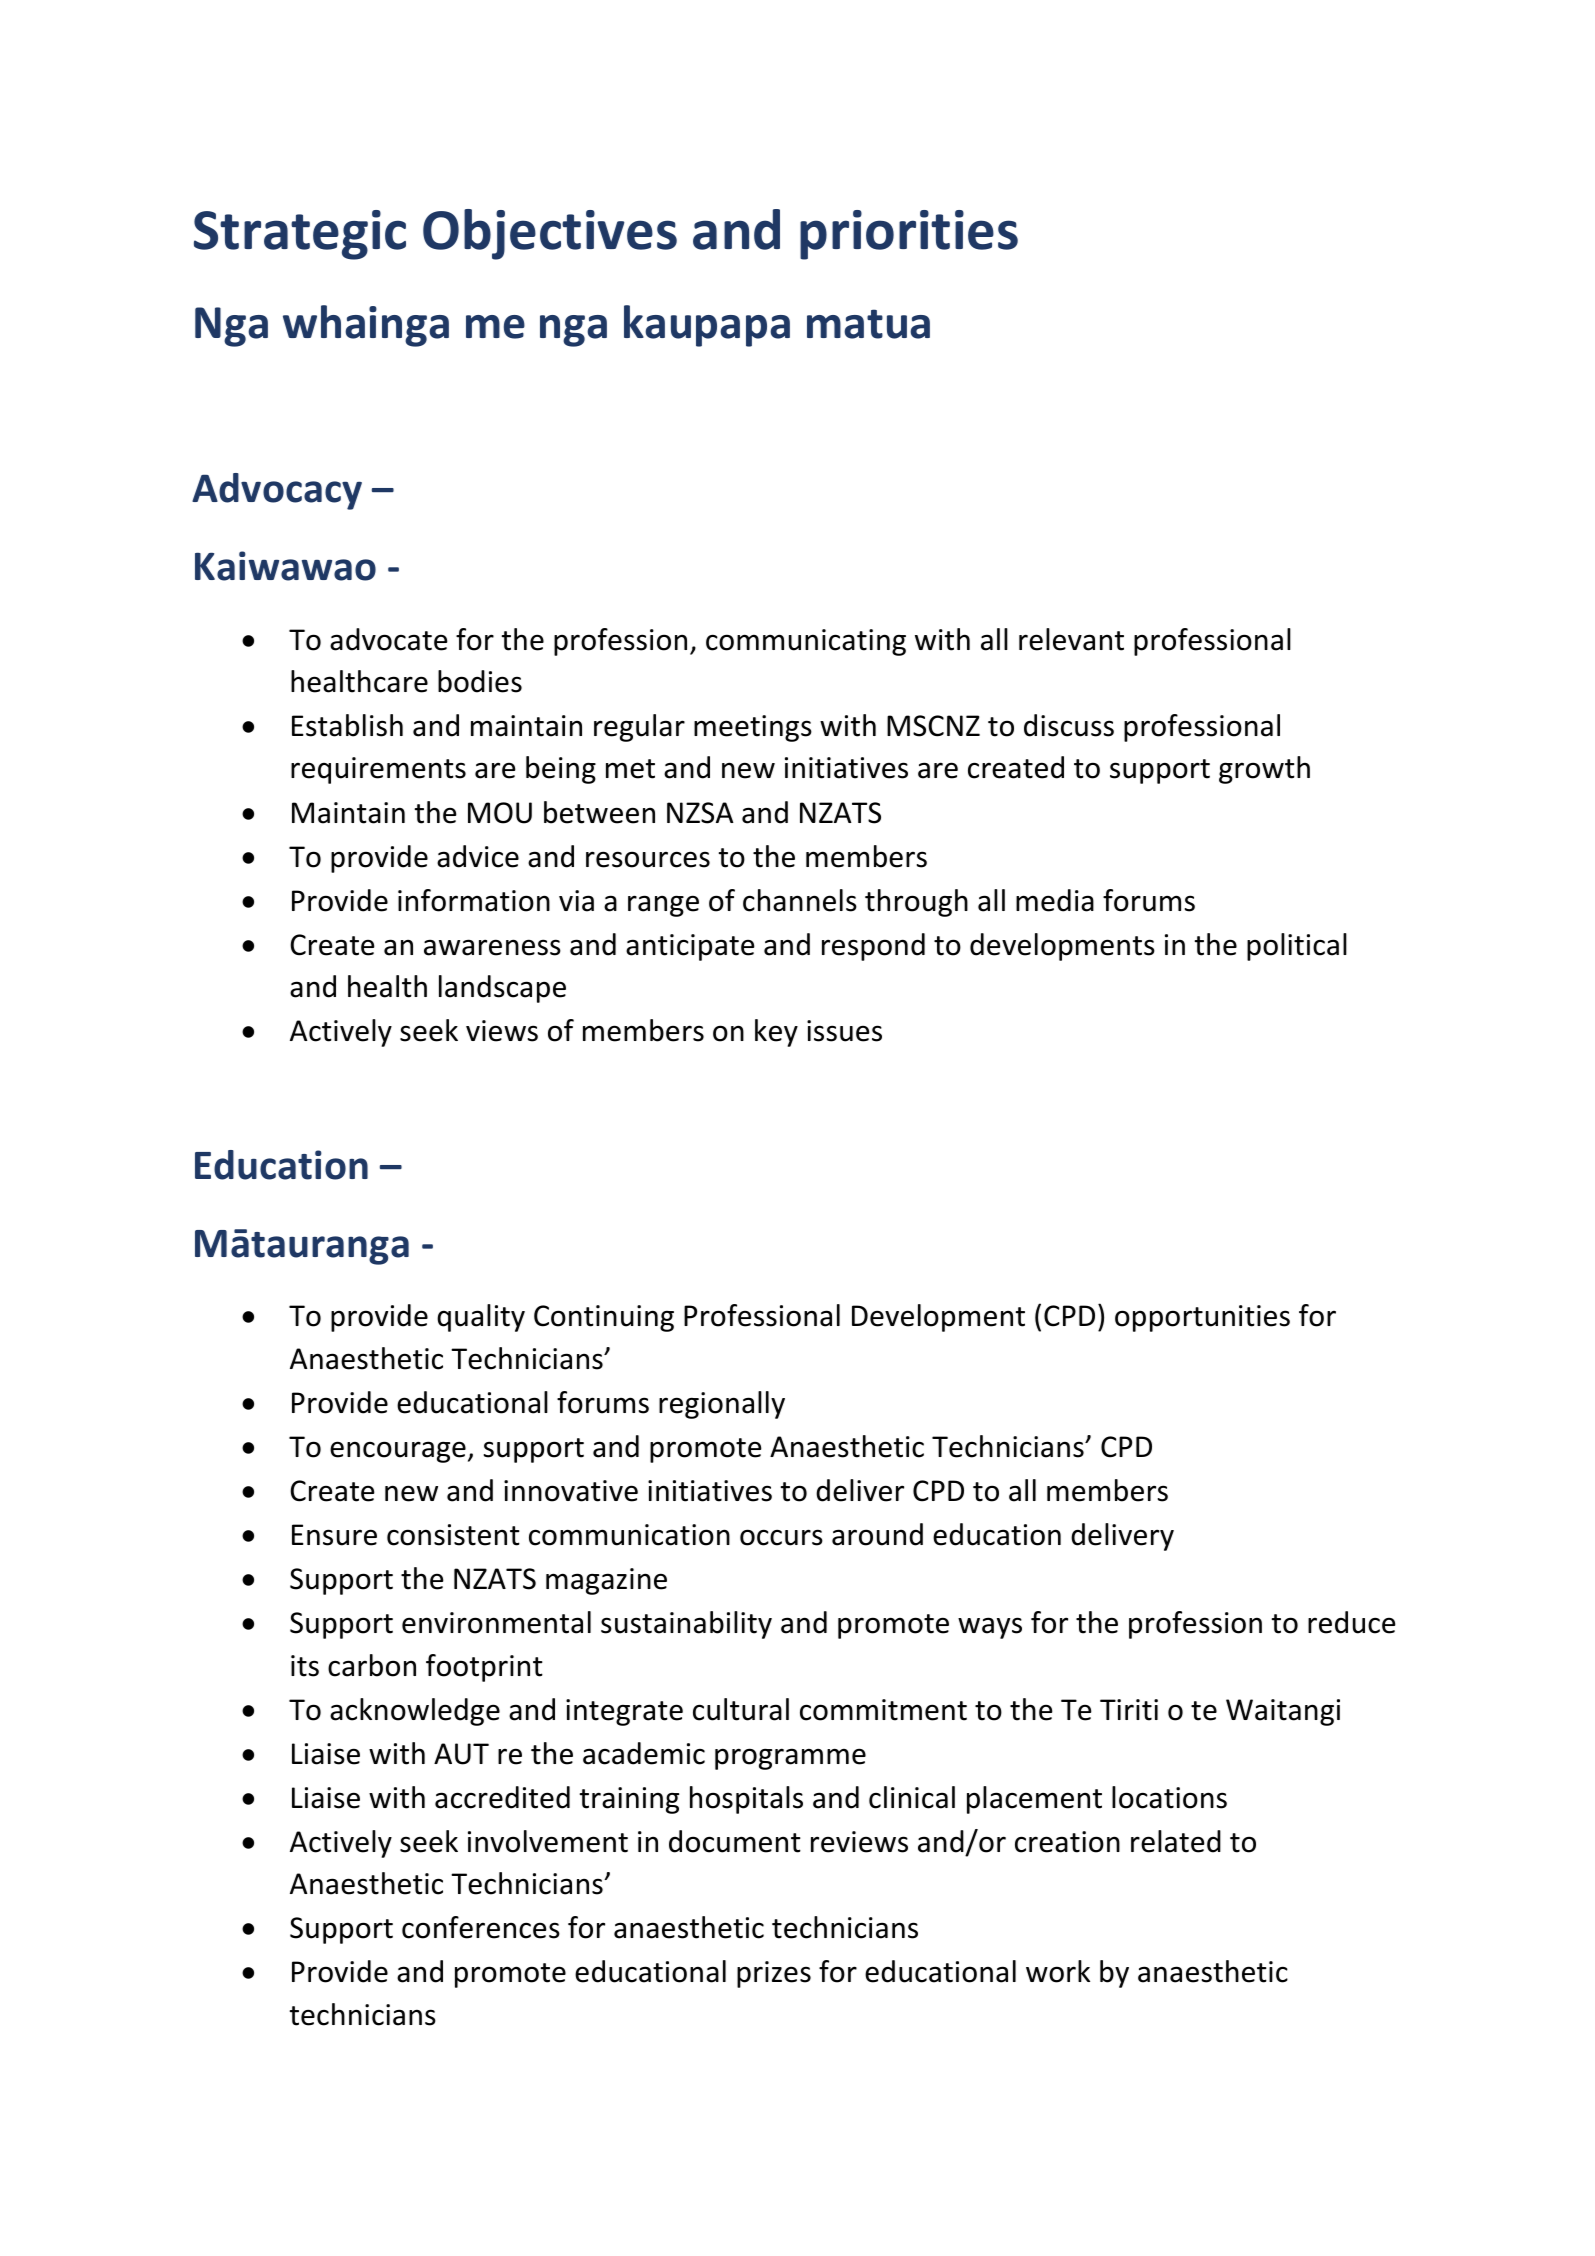 This document has height=2256, width=1595. What do you see at coordinates (481, 1927) in the document?
I see `conferences` at bounding box center [481, 1927].
